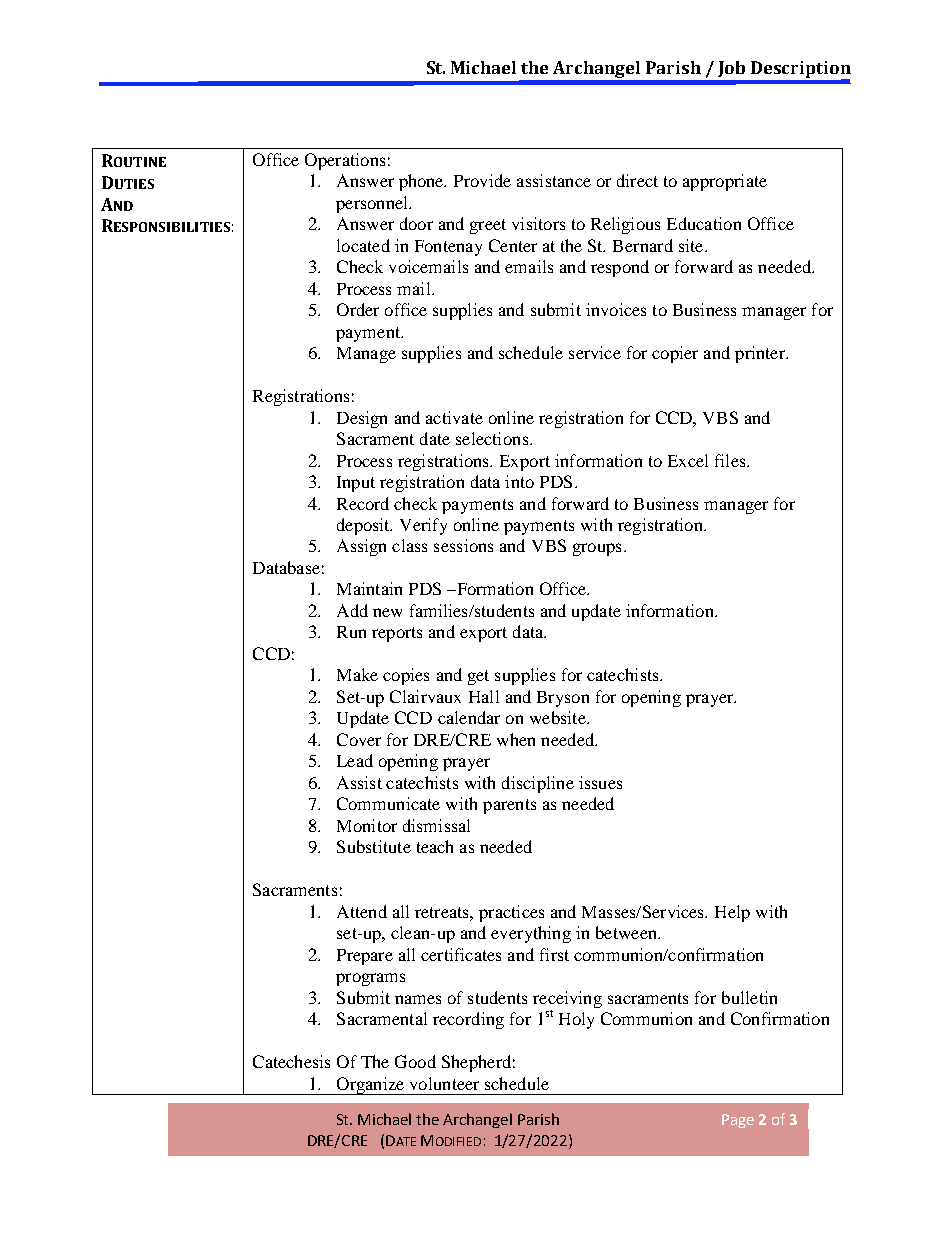 The height and width of the page is (1233, 952). I want to click on Organize, so click(370, 1086).
